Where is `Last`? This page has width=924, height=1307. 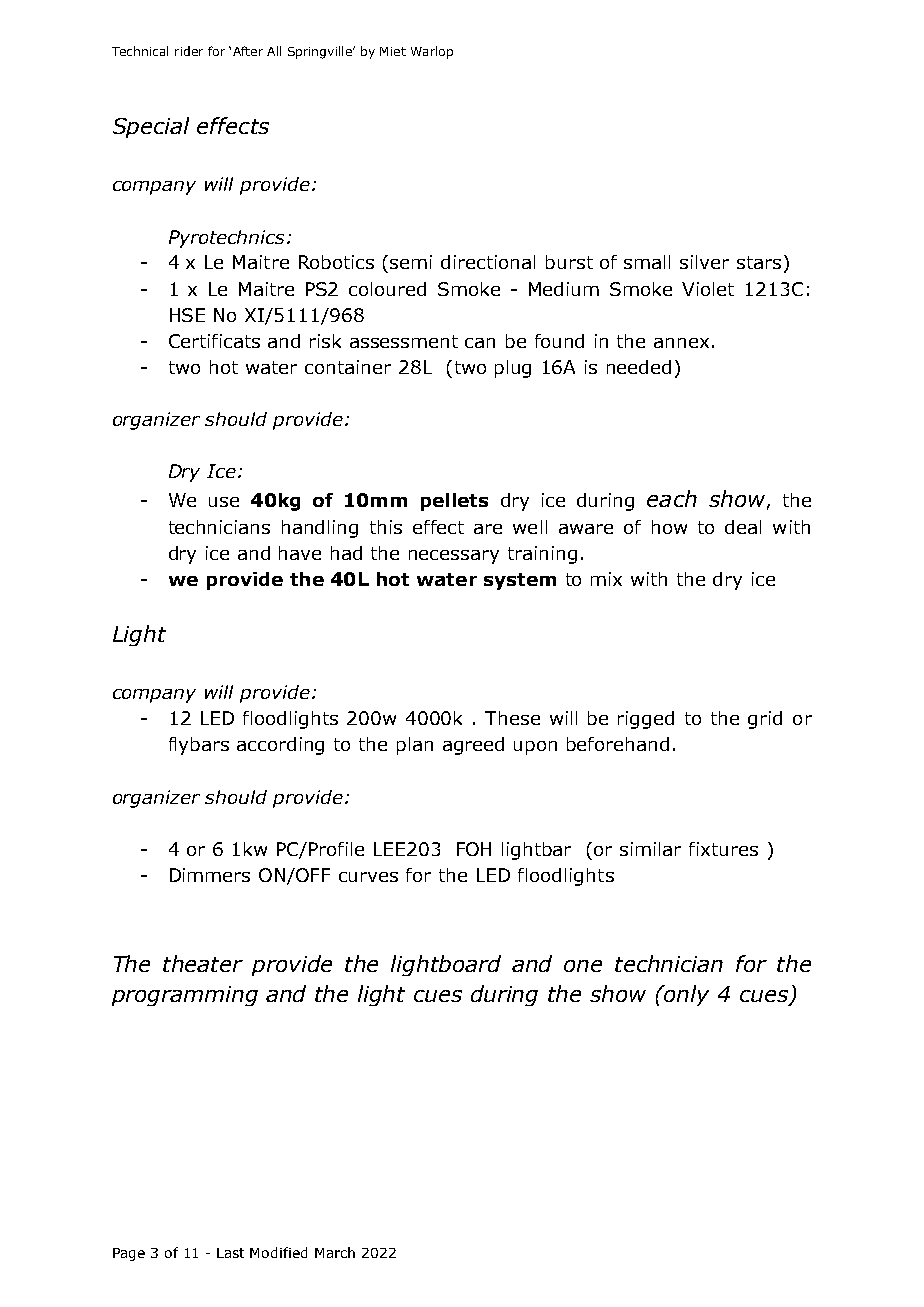
Last is located at coordinates (230, 1253).
